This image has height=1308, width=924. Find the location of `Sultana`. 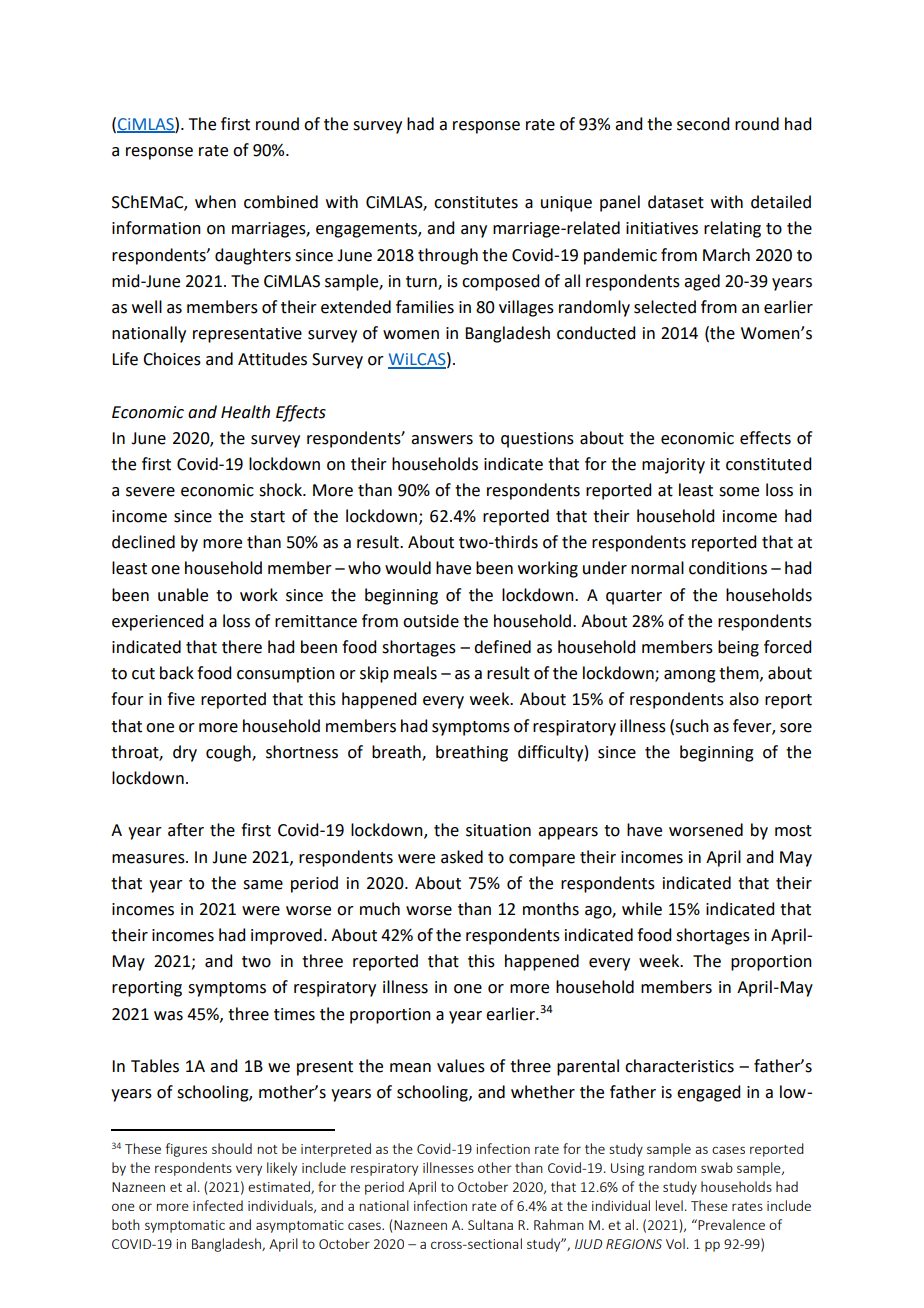

Sultana is located at coordinates (490, 1224).
